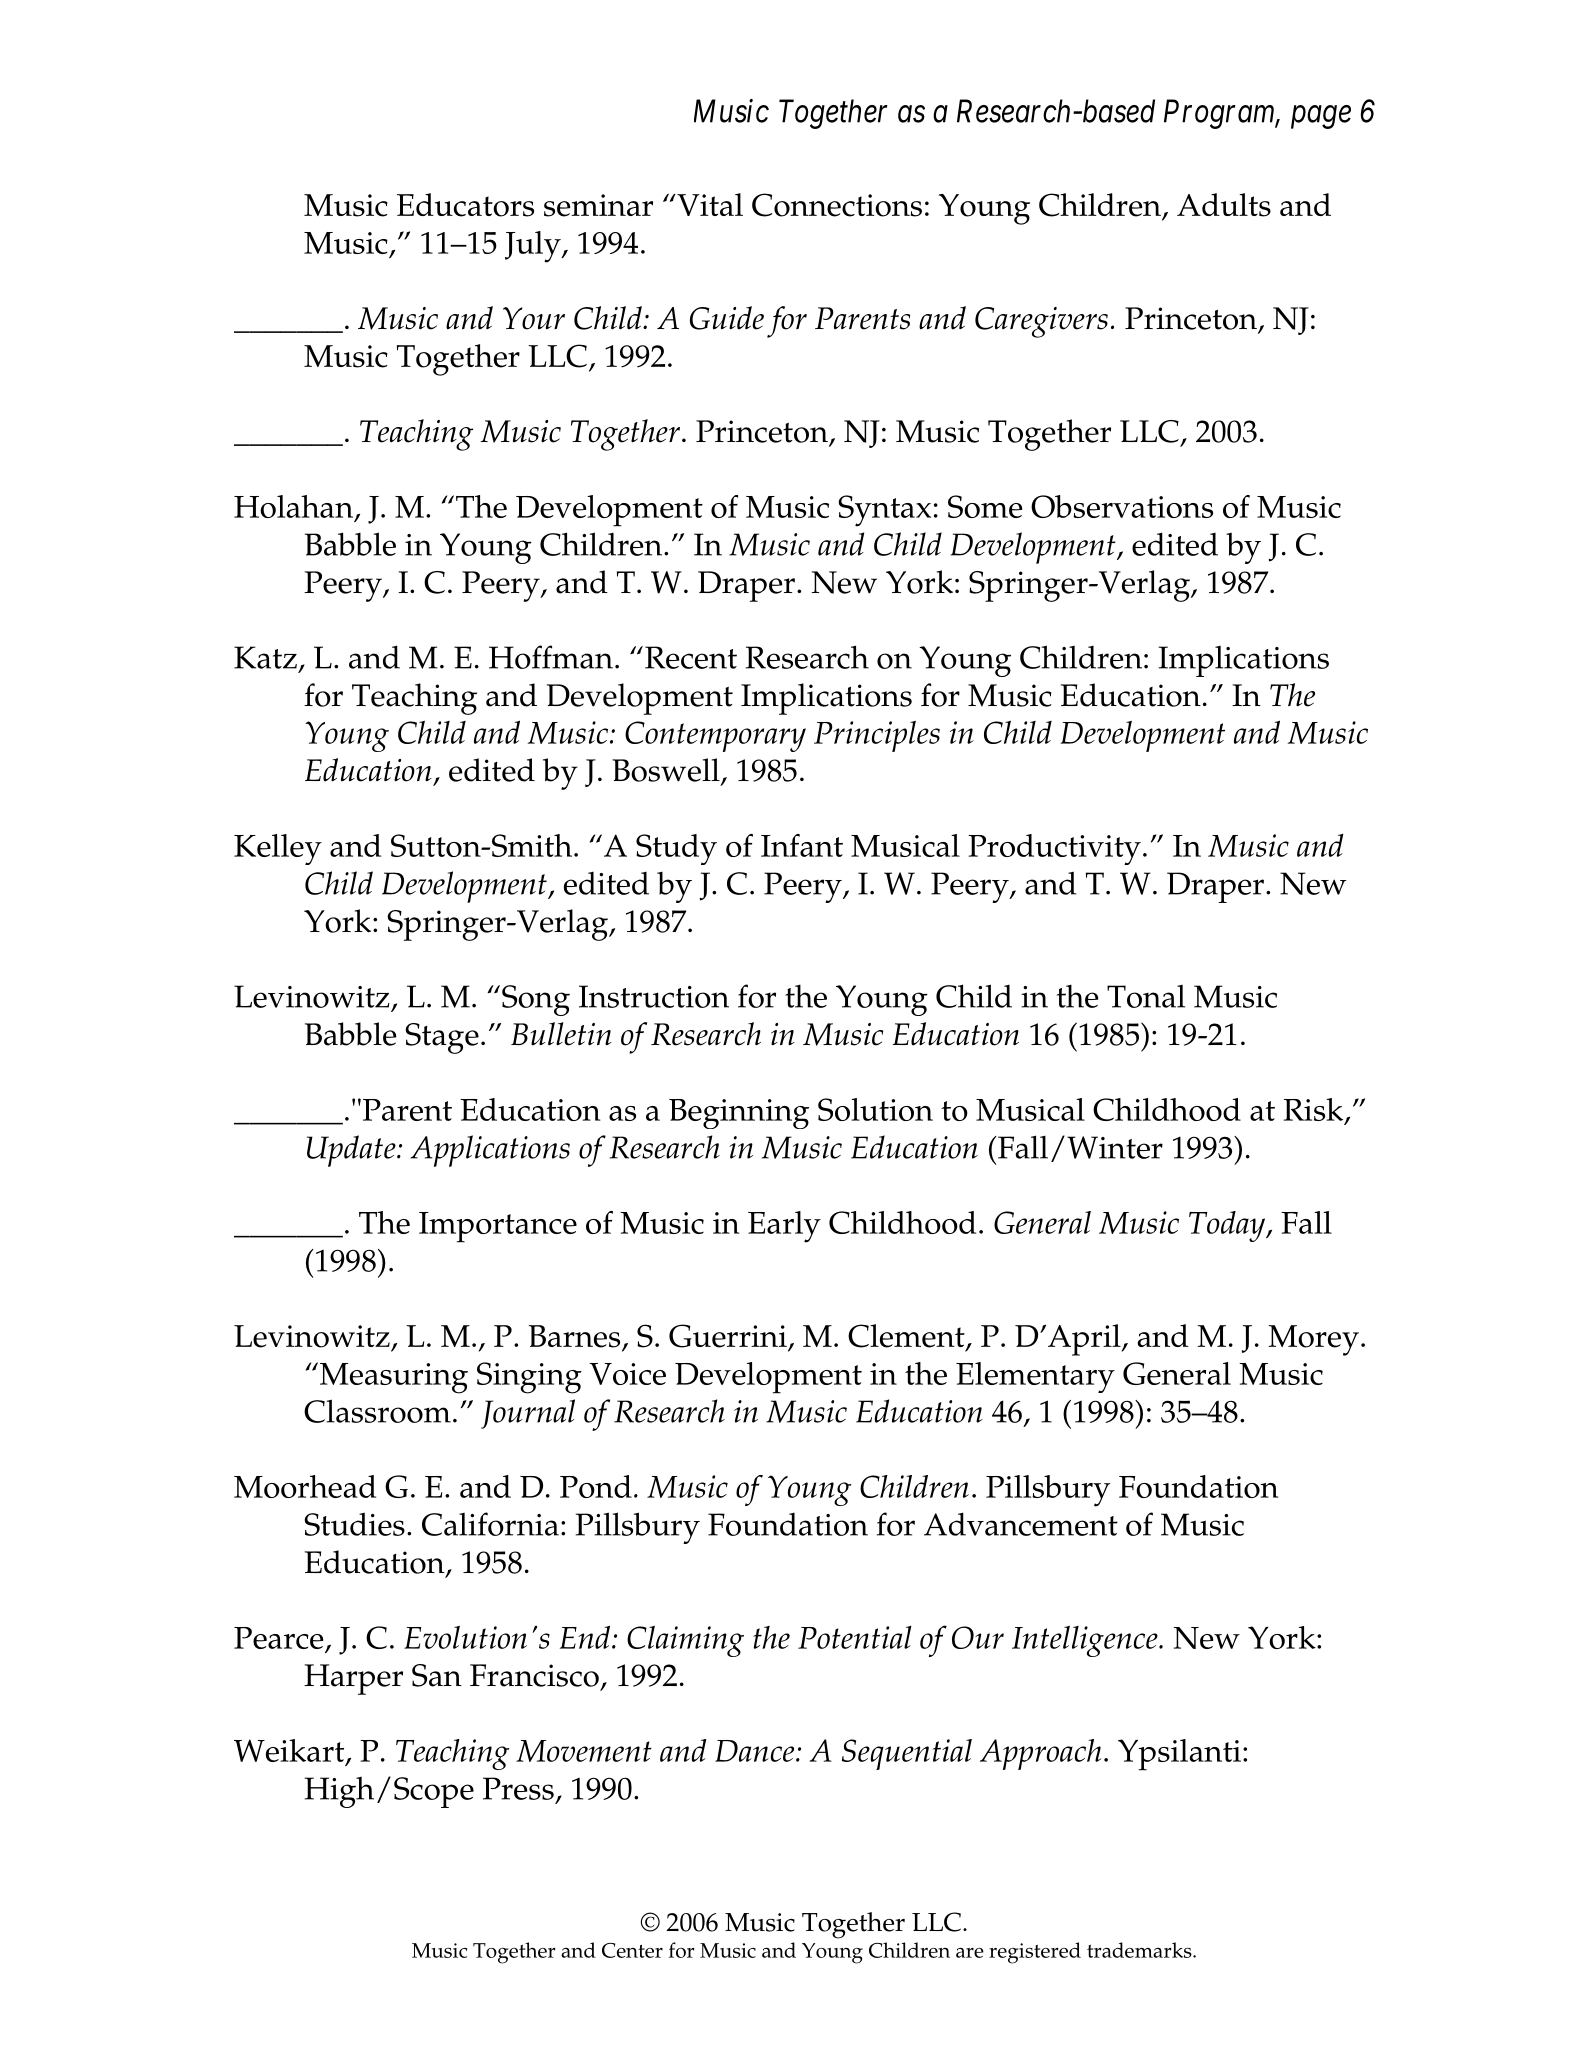  I want to click on Productivity, so click(1054, 849).
